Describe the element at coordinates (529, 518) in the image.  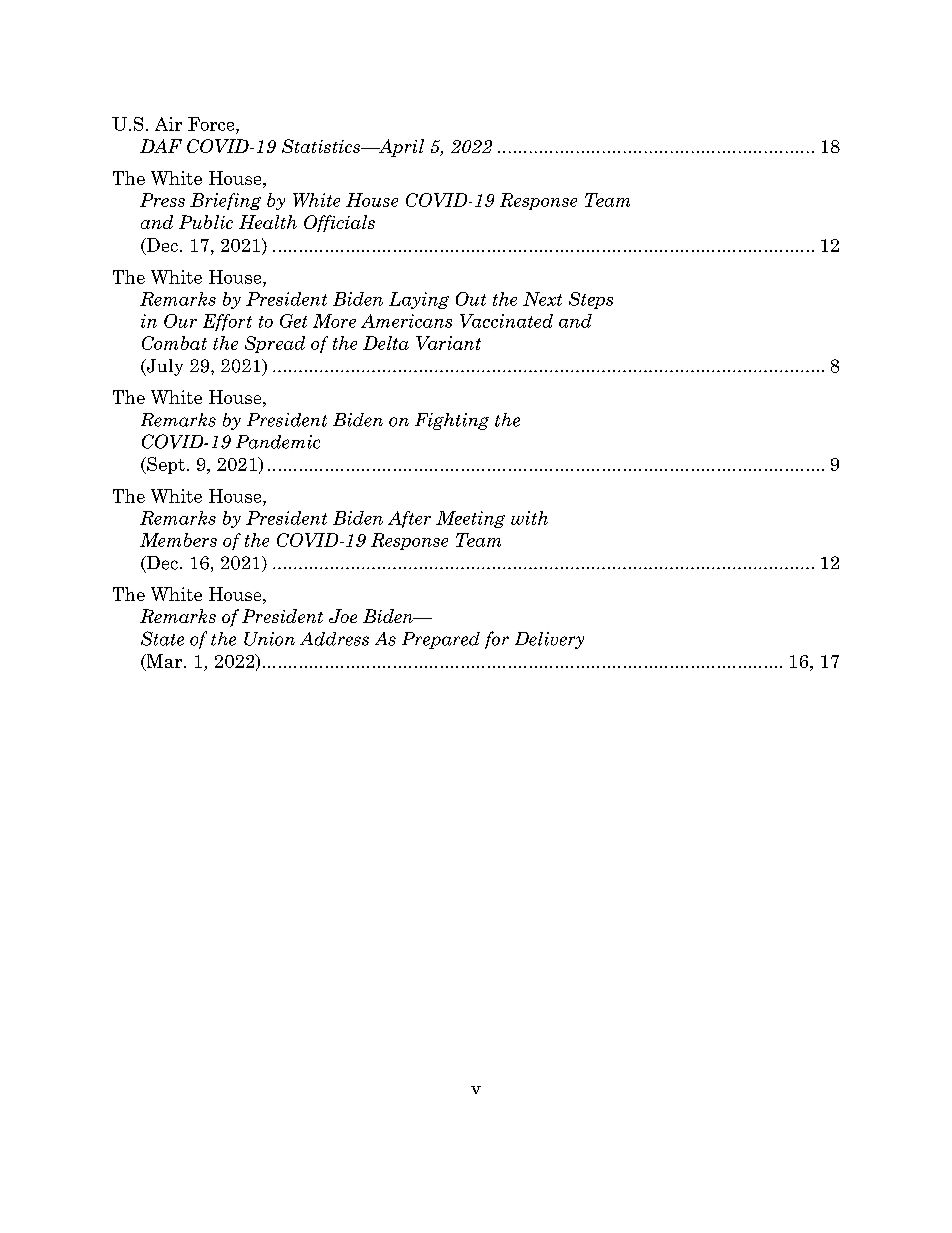
I see `with` at that location.
